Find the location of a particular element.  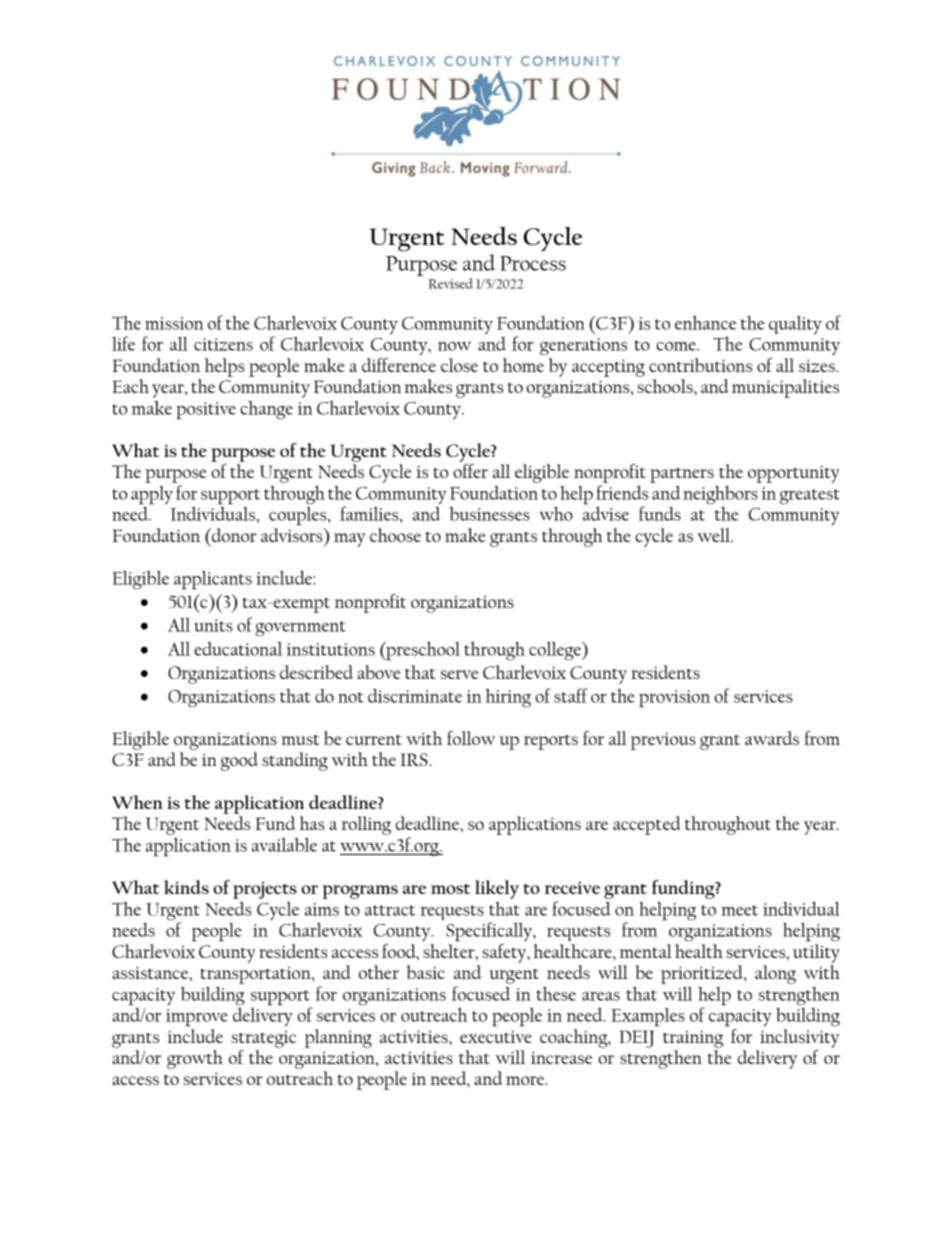

training is located at coordinates (693, 1039).
